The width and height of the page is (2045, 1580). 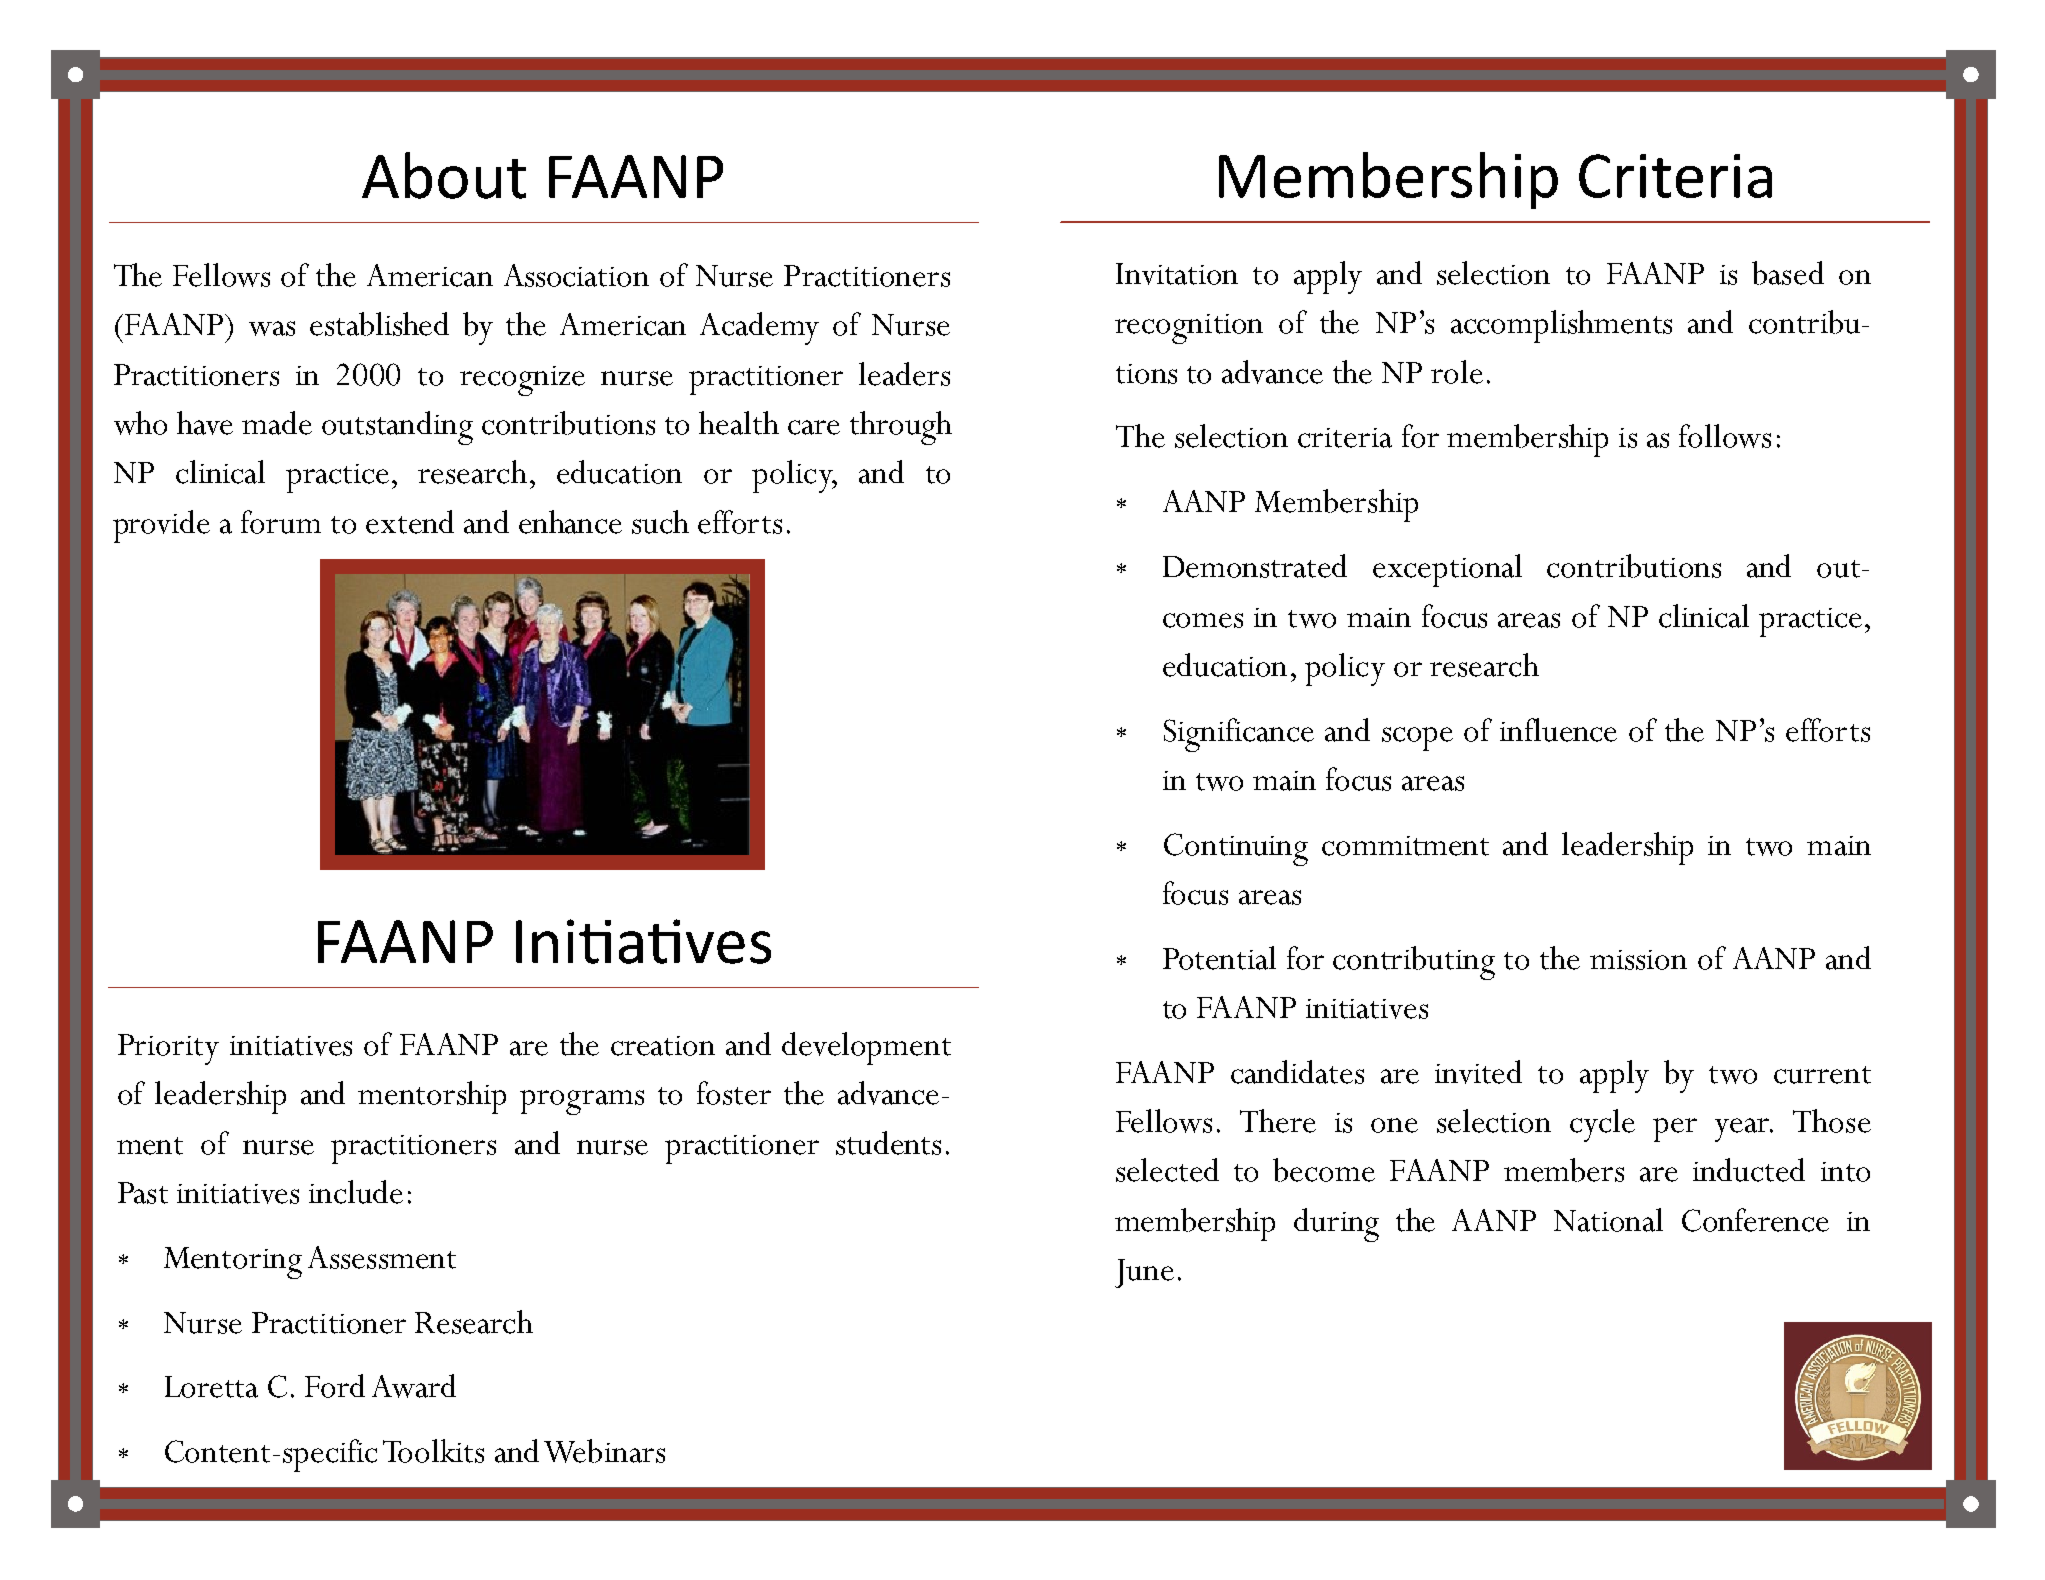 What do you see at coordinates (1788, 273) in the page?
I see `based` at bounding box center [1788, 273].
